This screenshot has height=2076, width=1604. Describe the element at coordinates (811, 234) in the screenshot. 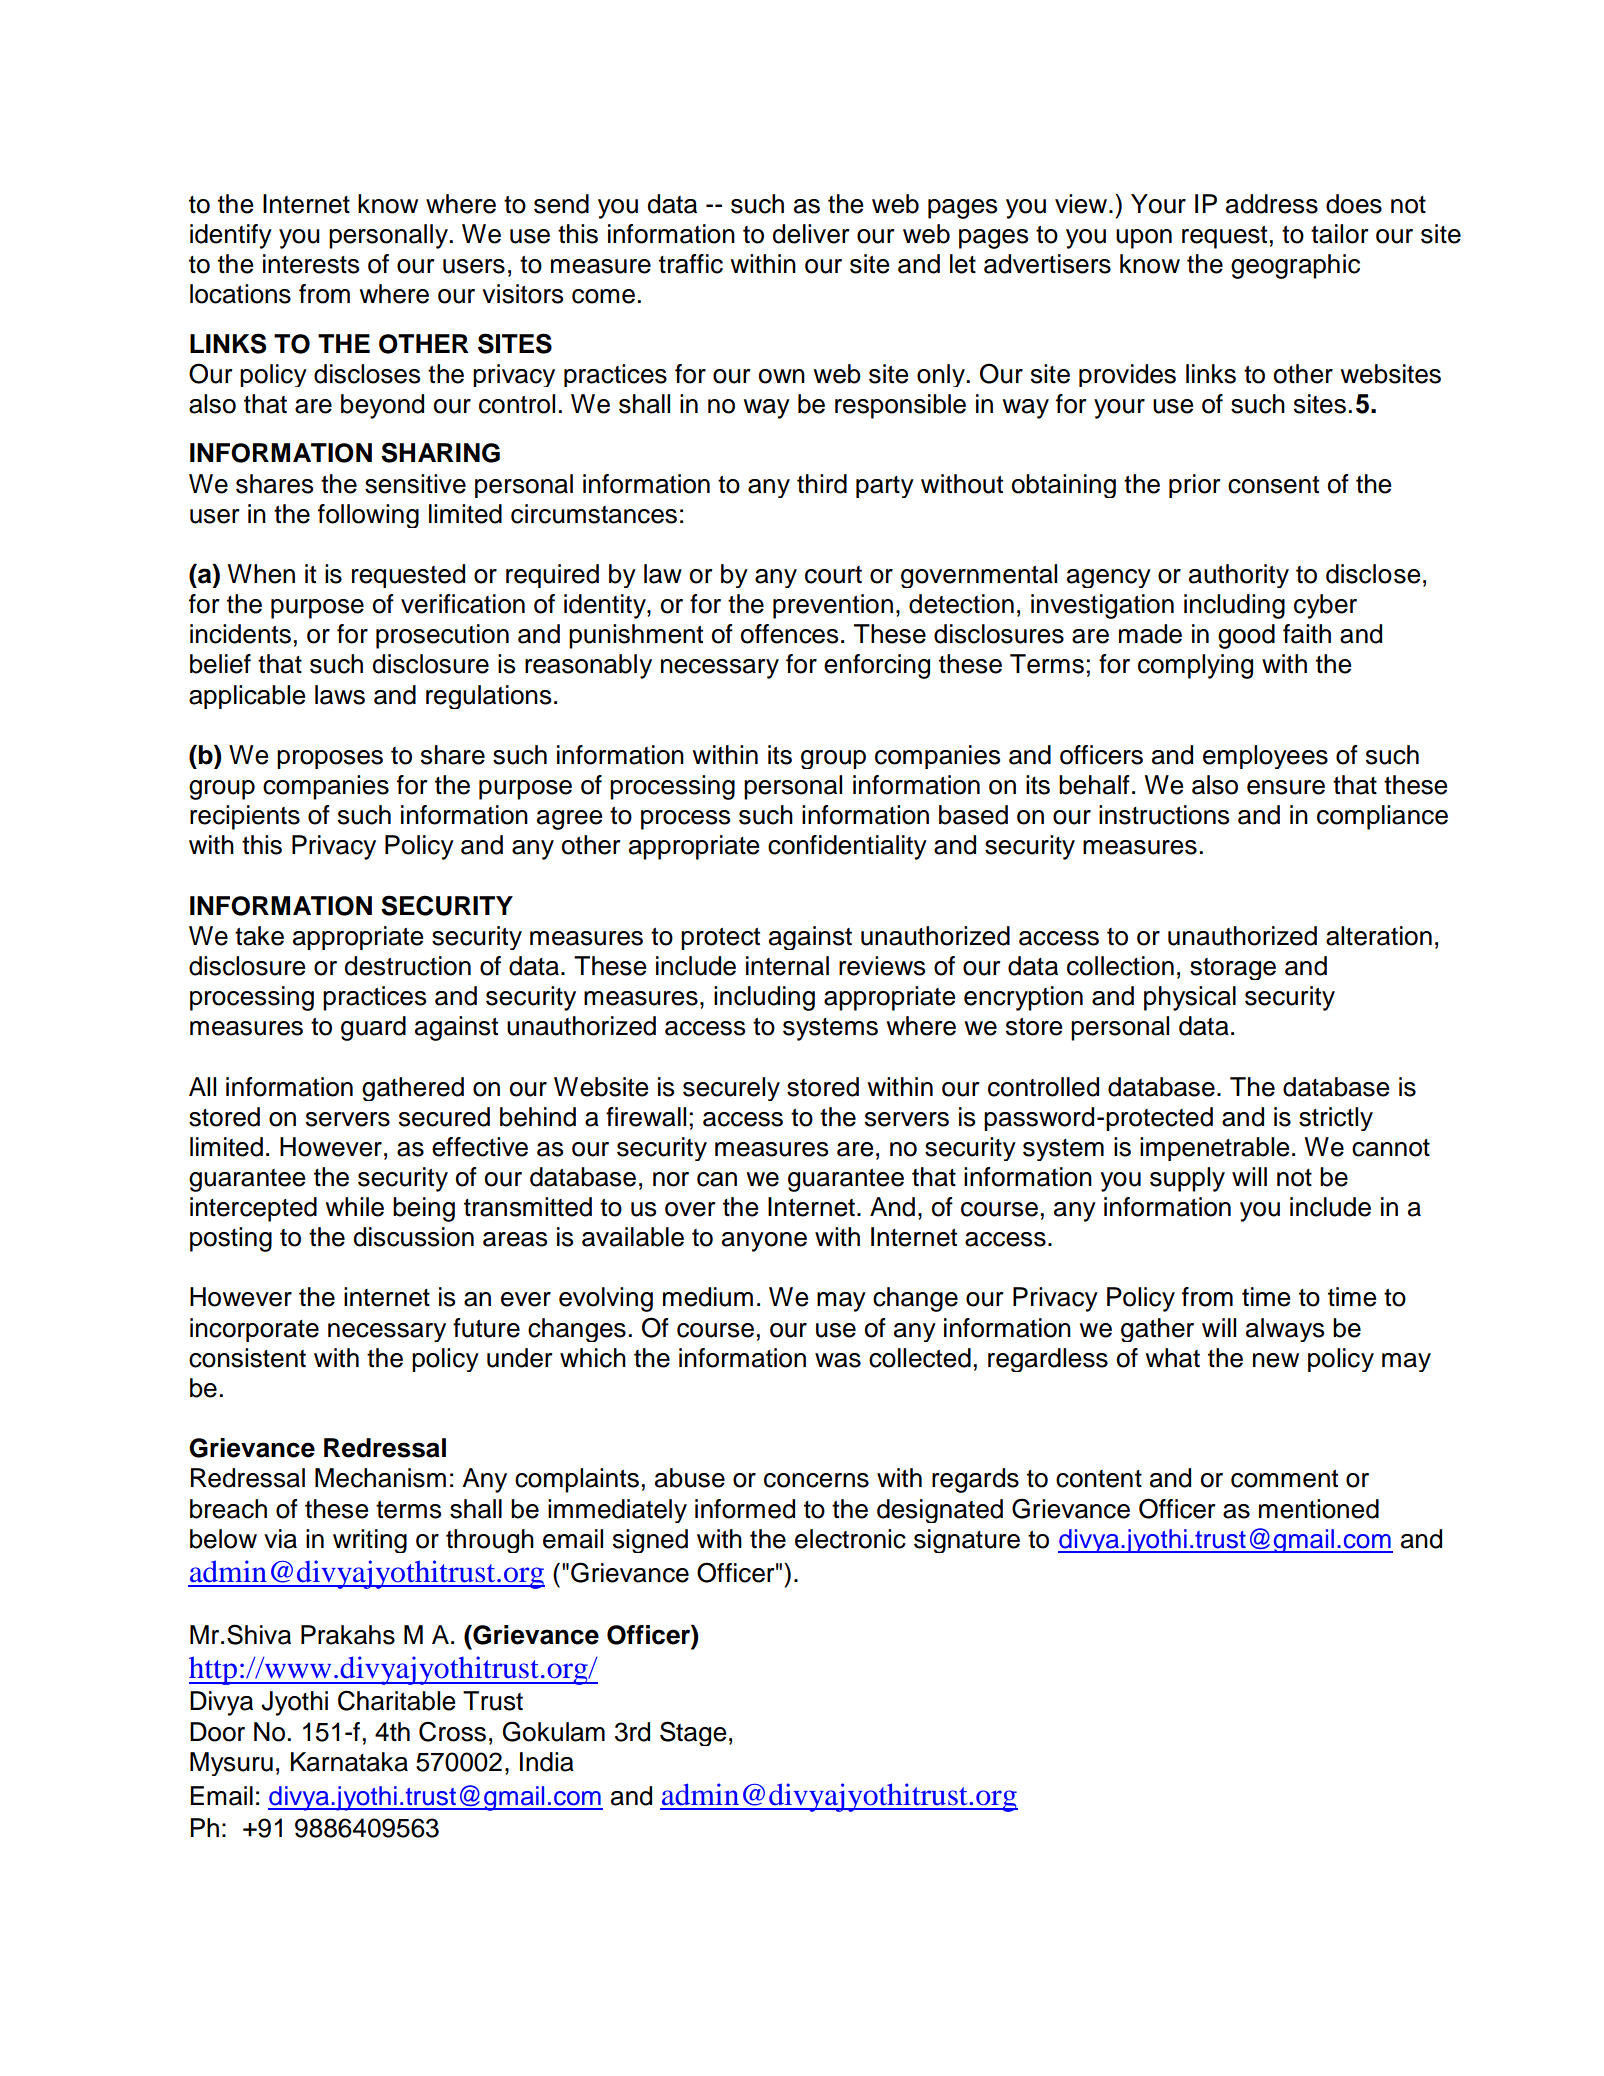

I see `deliver` at that location.
